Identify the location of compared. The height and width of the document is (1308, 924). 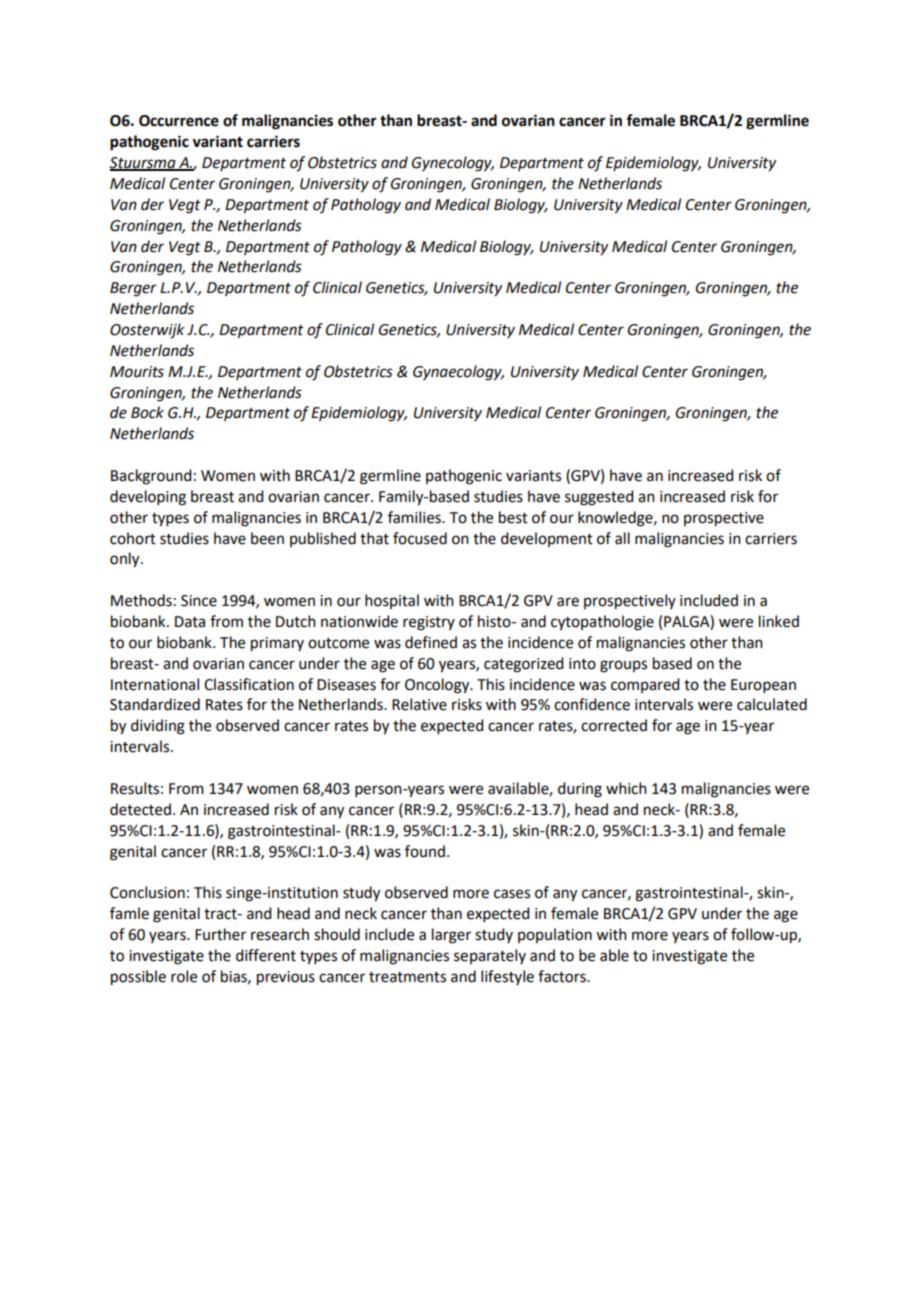
(645, 685).
